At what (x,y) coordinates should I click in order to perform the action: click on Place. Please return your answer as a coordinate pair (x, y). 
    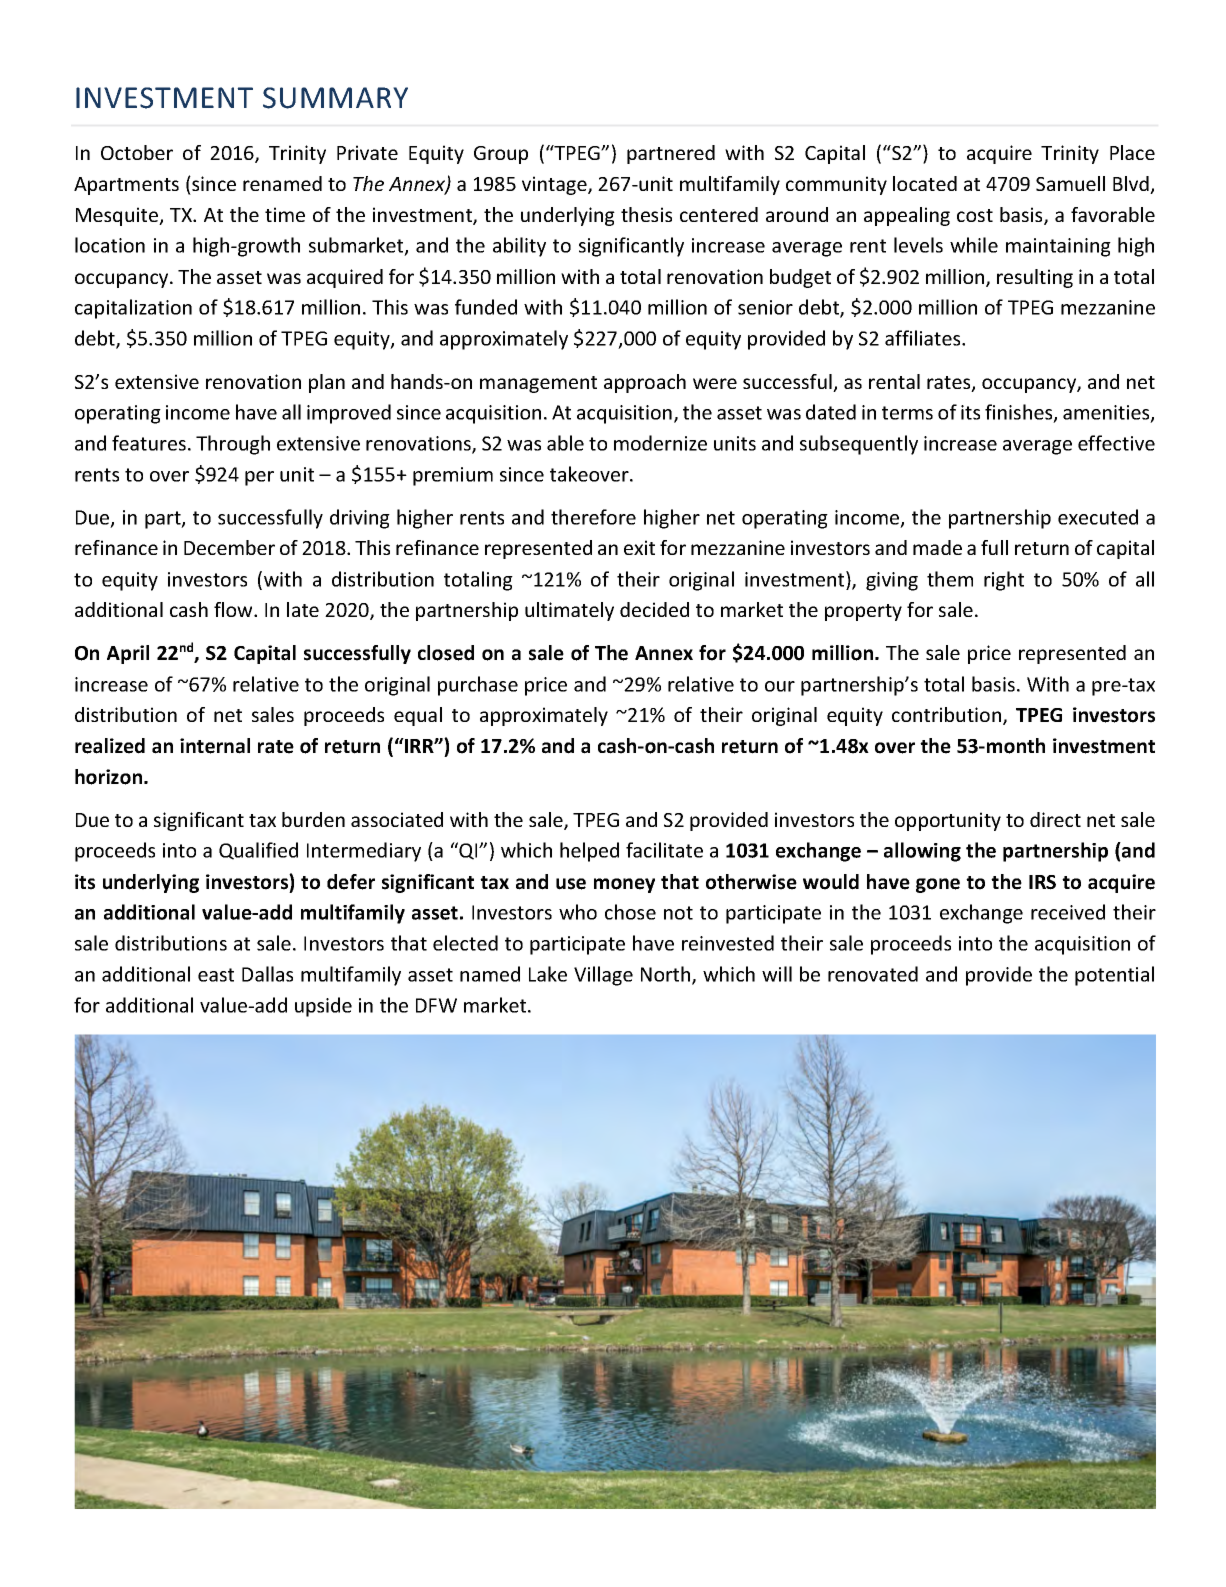
    Looking at the image, I should click on (1132, 152).
